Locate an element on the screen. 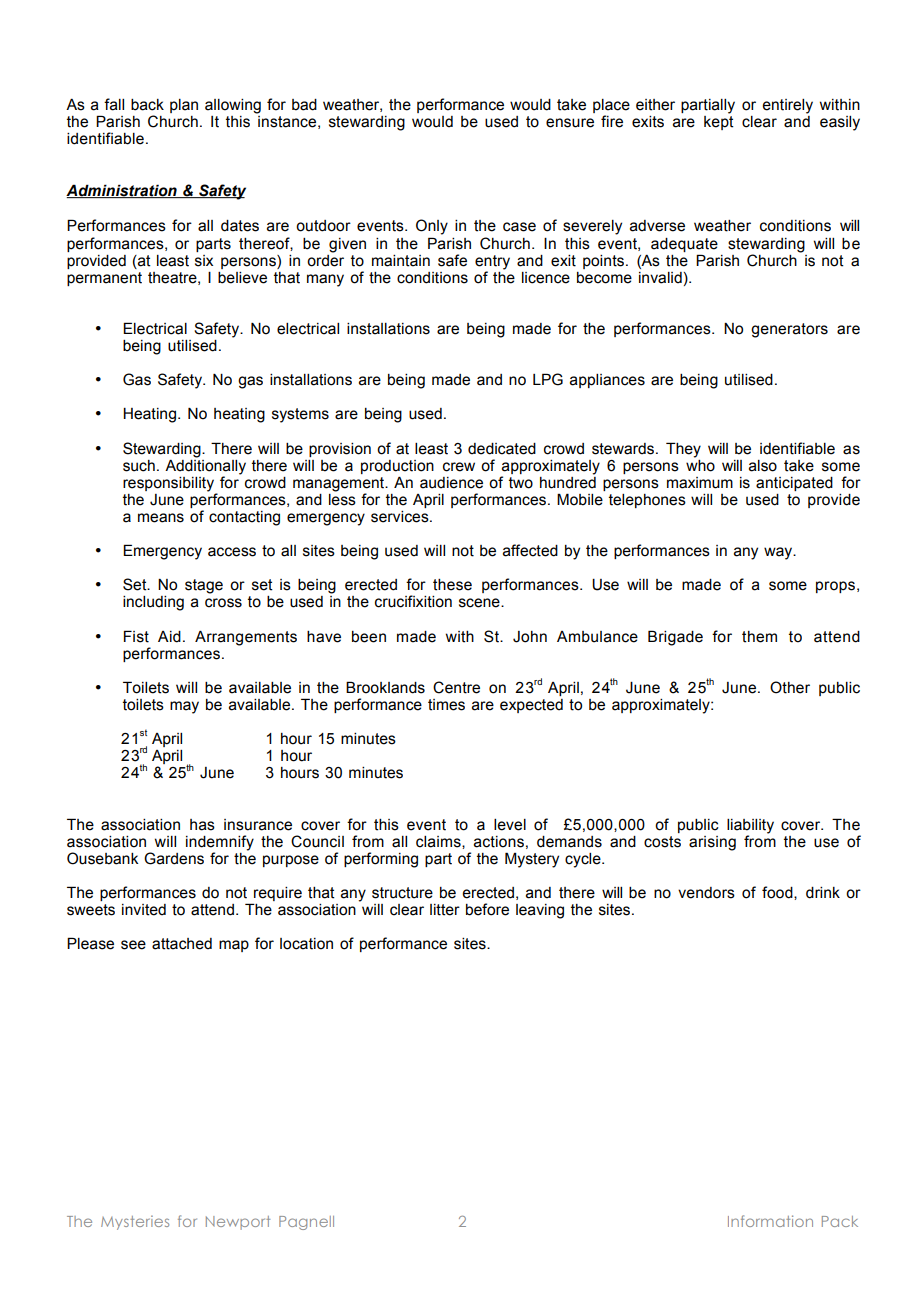 The width and height of the screenshot is (924, 1308). audience is located at coordinates (451, 483).
